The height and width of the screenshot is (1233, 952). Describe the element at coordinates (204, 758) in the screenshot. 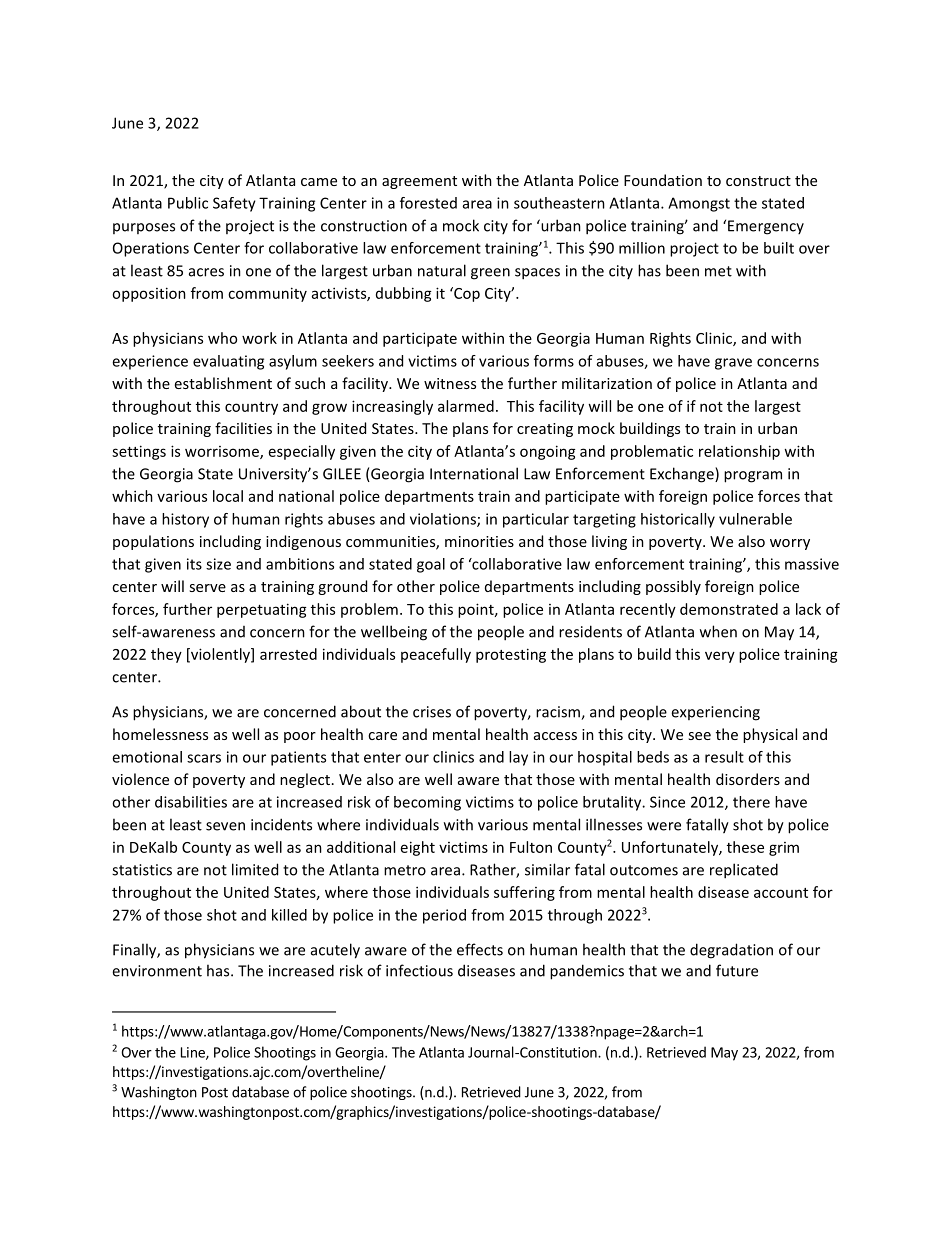

I see `scars` at that location.
